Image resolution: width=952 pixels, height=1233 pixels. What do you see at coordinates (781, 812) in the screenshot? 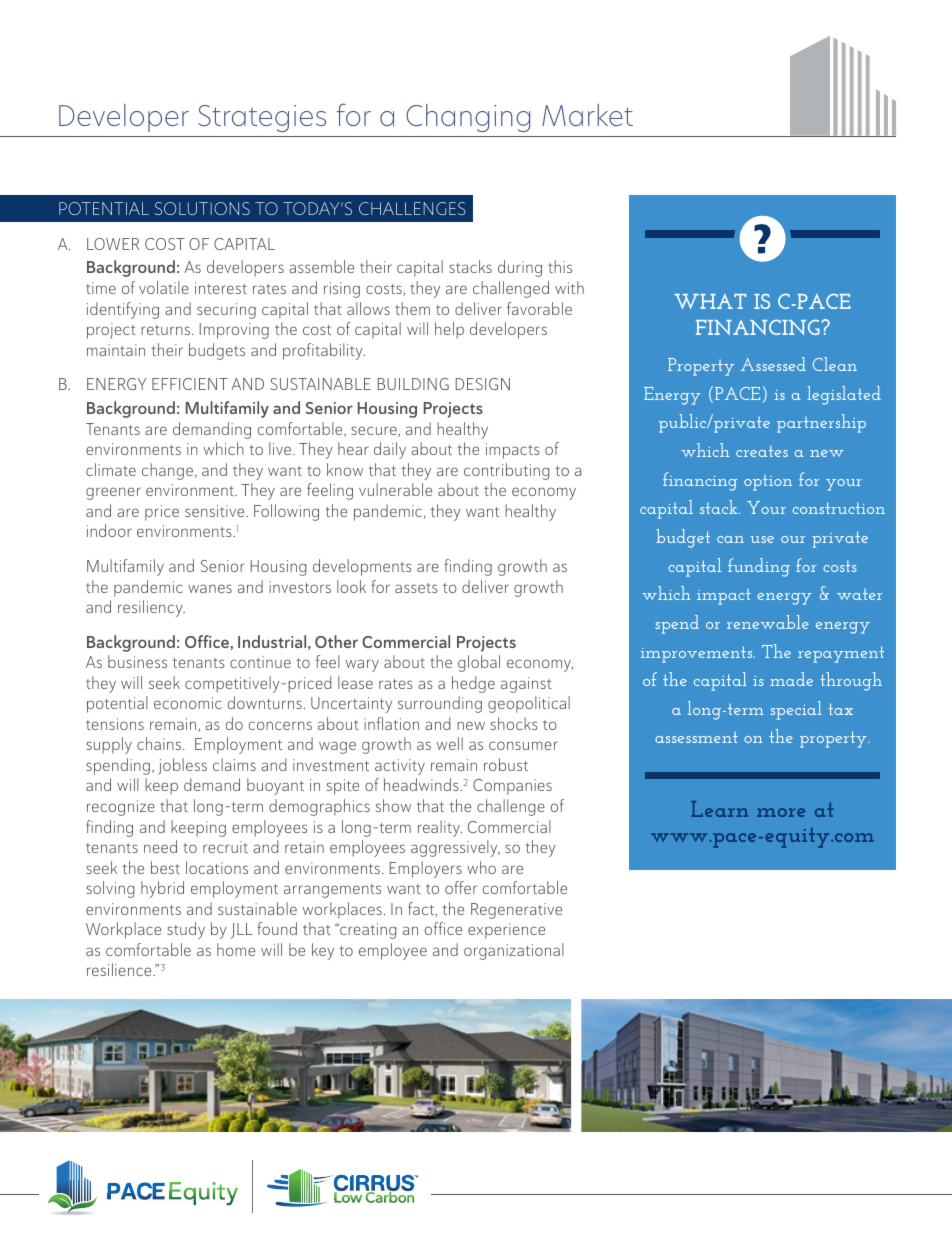
I see `more` at bounding box center [781, 812].
